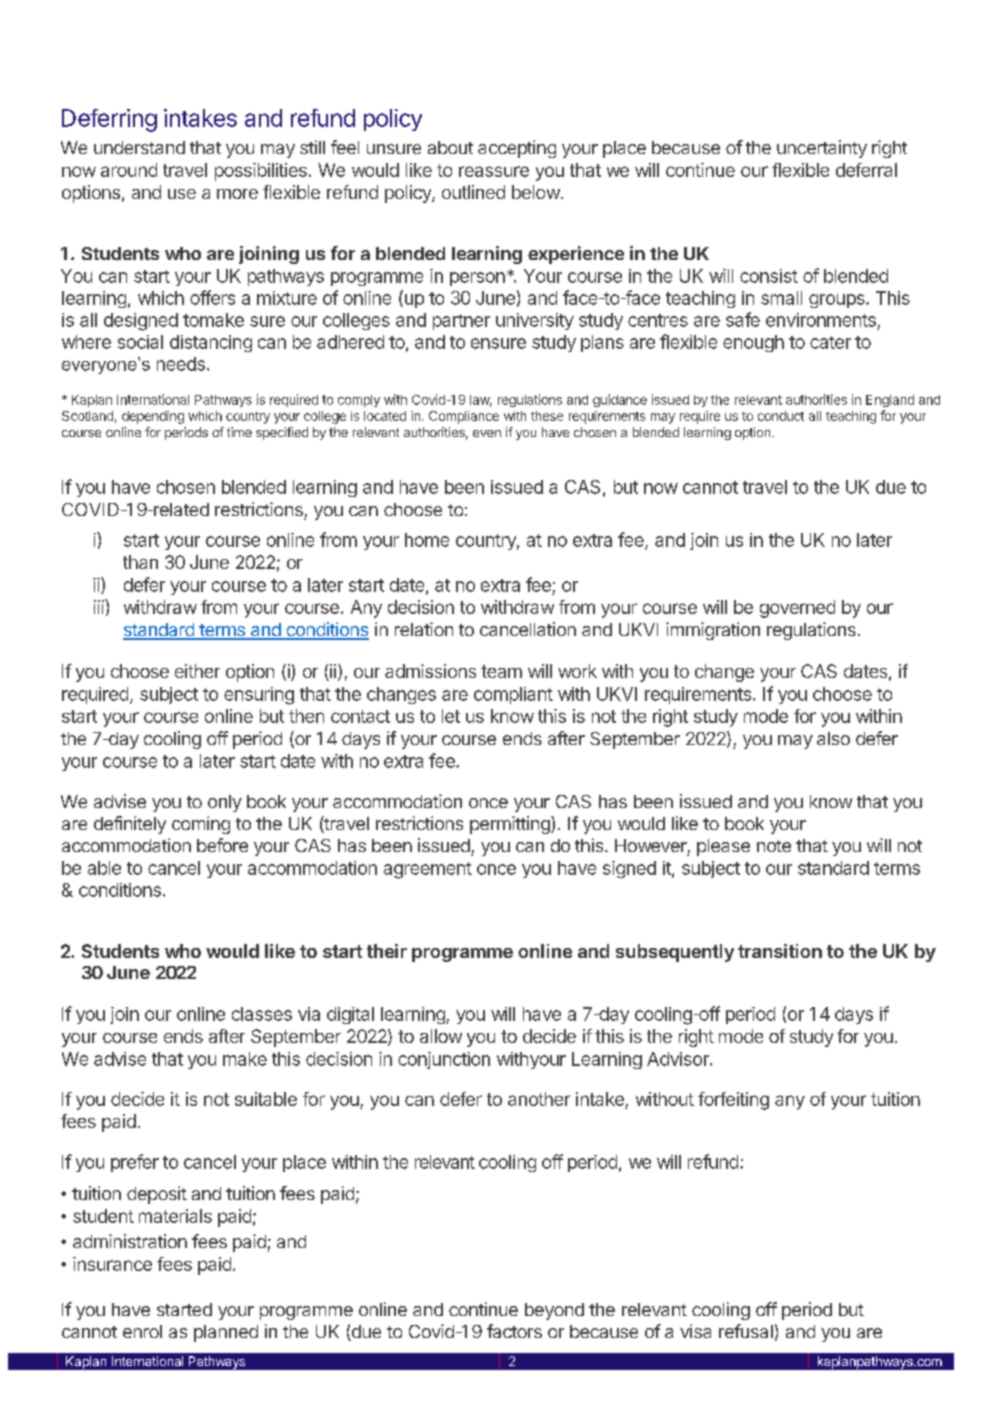 The height and width of the page is (1417, 1002). Describe the element at coordinates (833, 738) in the page. I see `also` at that location.
